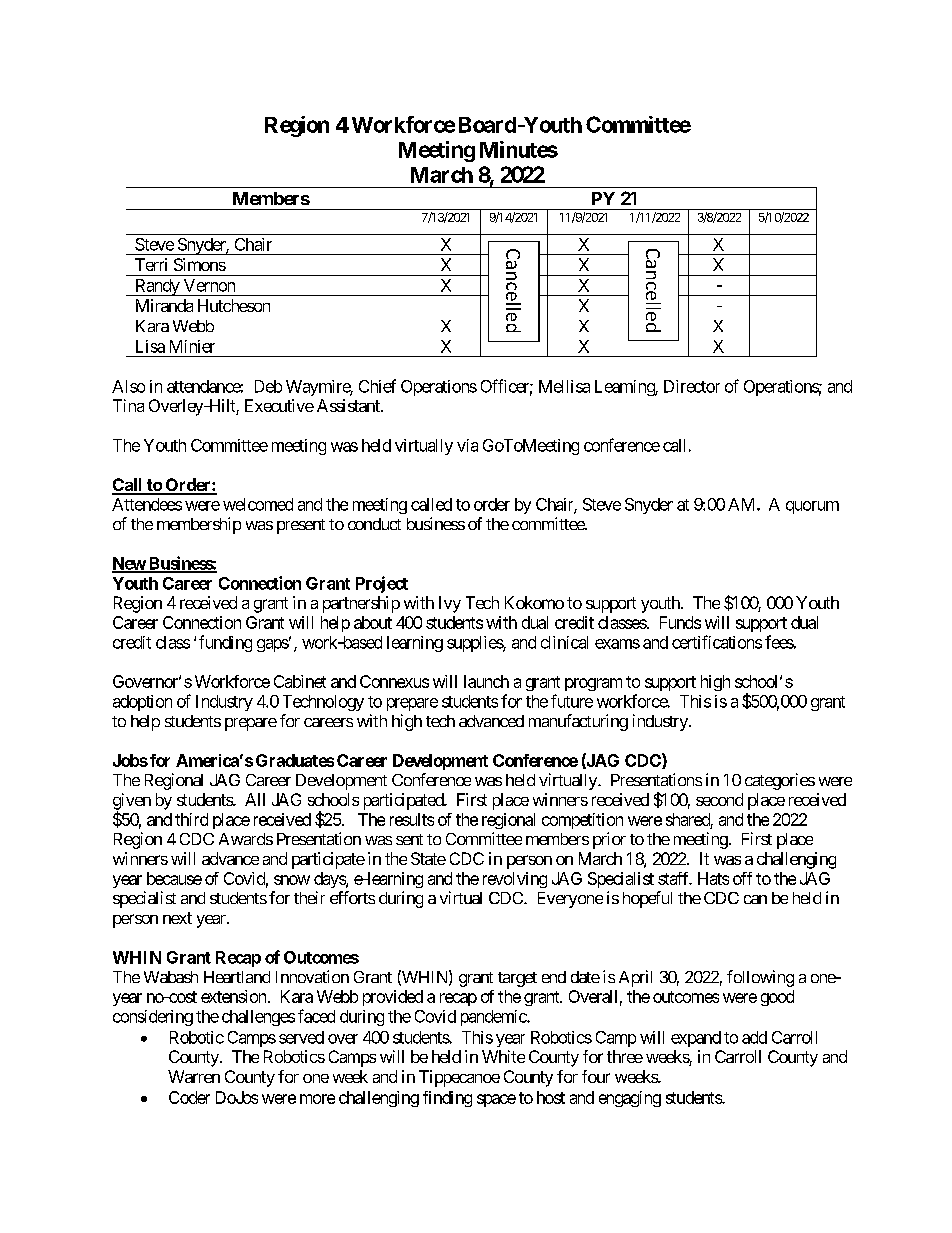  What do you see at coordinates (194, 1076) in the image?
I see `Warren` at bounding box center [194, 1076].
